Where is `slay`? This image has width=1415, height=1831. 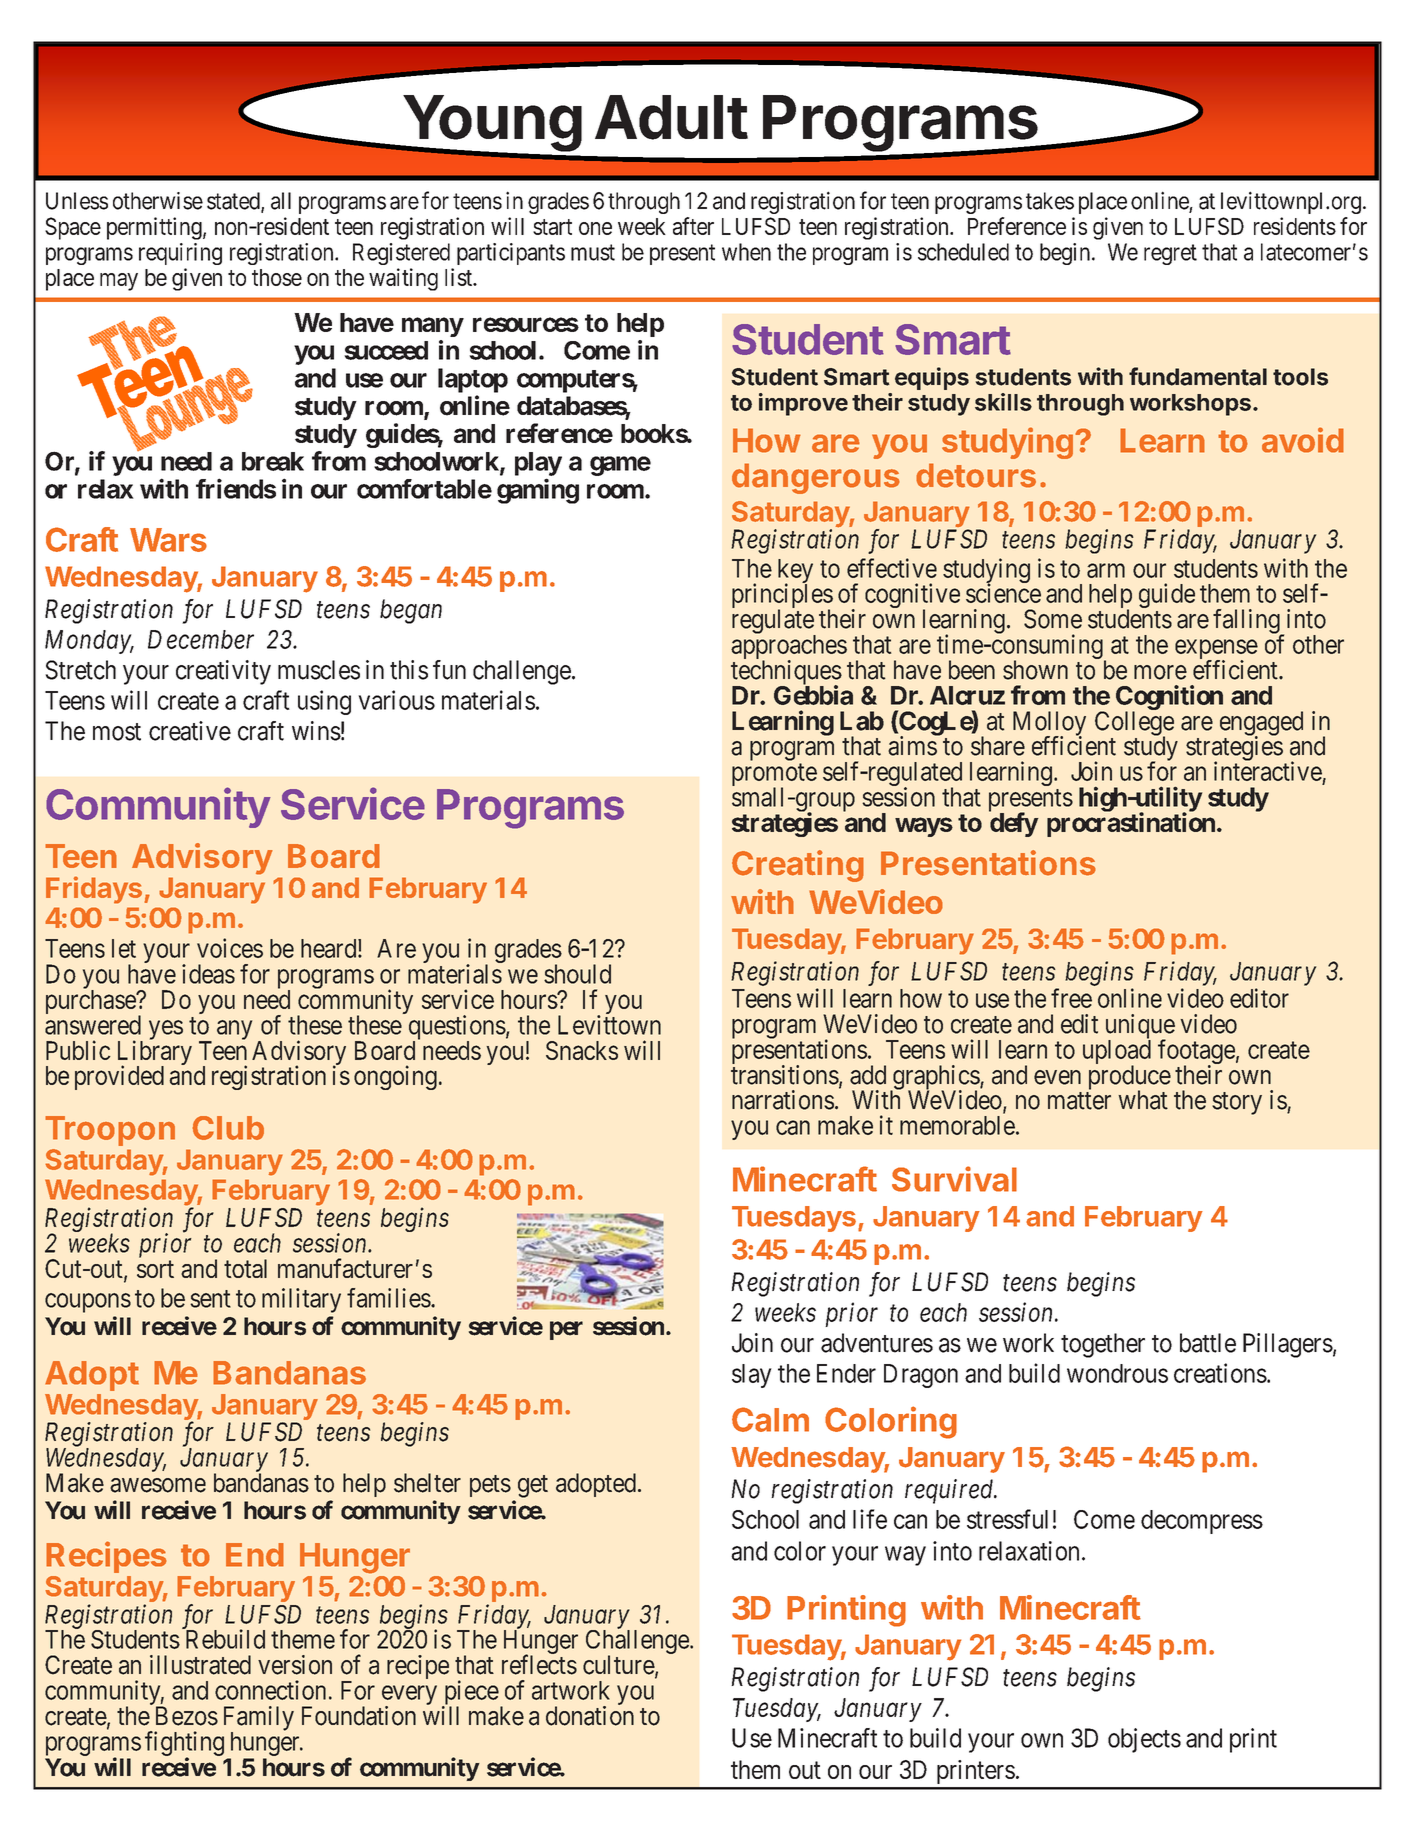 slay is located at coordinates (752, 1376).
